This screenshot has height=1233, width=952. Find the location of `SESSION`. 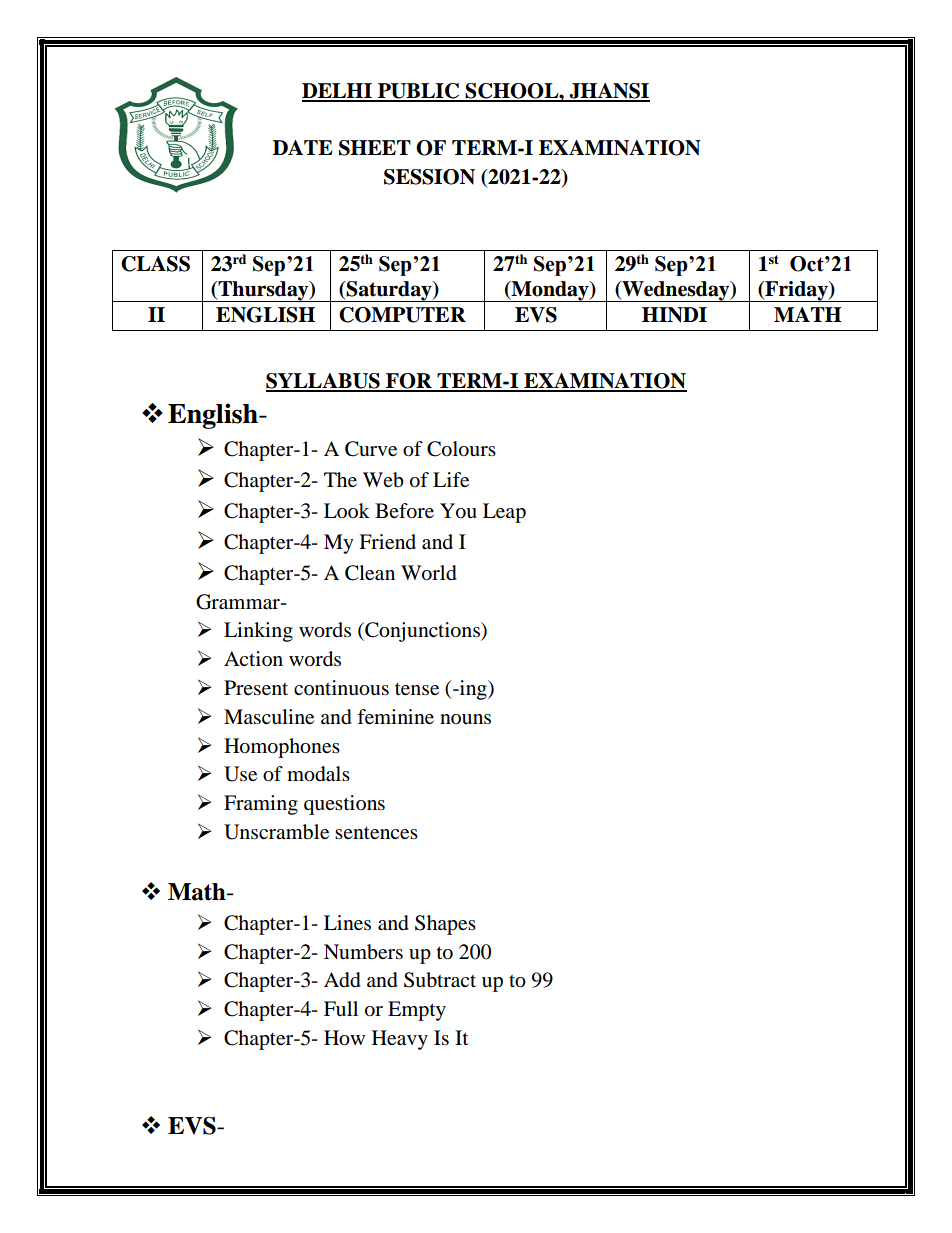

SESSION is located at coordinates (429, 177).
